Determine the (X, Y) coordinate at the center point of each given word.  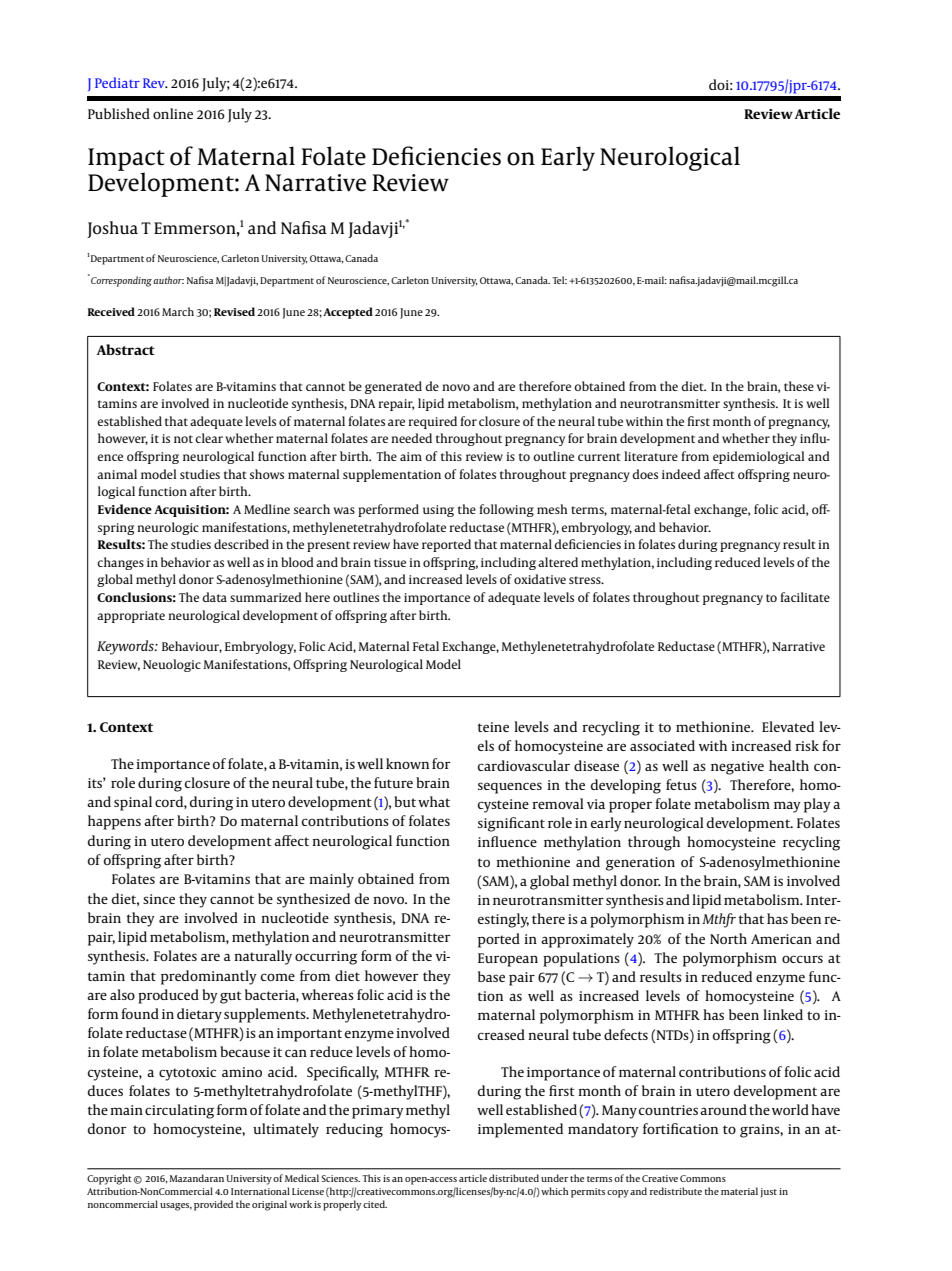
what (434, 801)
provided (213, 1205)
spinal (133, 803)
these (799, 386)
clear (209, 438)
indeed (681, 474)
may (787, 807)
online (173, 113)
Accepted (348, 313)
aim (411, 456)
